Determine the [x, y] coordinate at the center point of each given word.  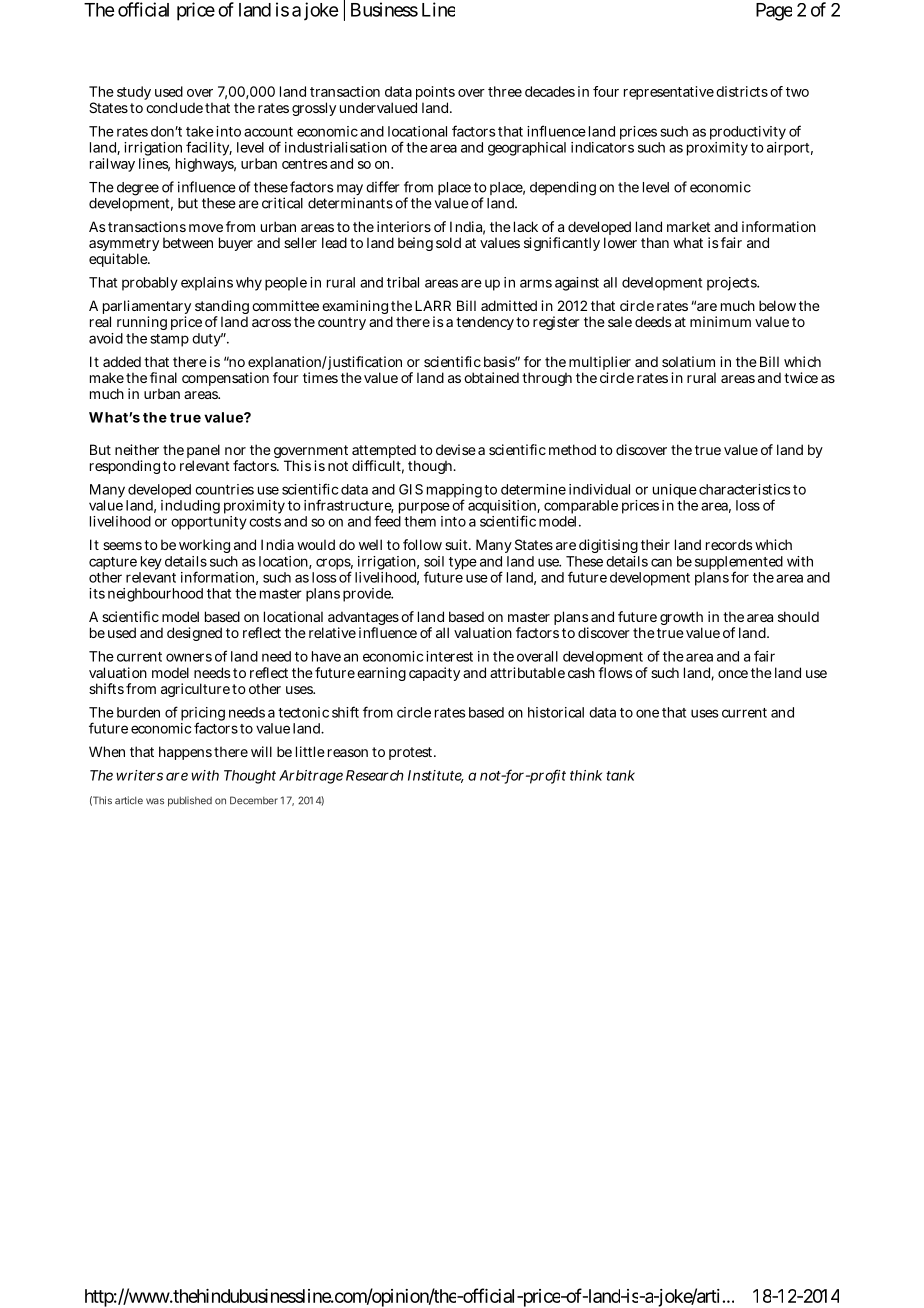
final [163, 377]
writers [139, 775]
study [134, 93]
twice [801, 377]
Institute [436, 776]
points [435, 93]
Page [774, 12]
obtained [491, 377]
